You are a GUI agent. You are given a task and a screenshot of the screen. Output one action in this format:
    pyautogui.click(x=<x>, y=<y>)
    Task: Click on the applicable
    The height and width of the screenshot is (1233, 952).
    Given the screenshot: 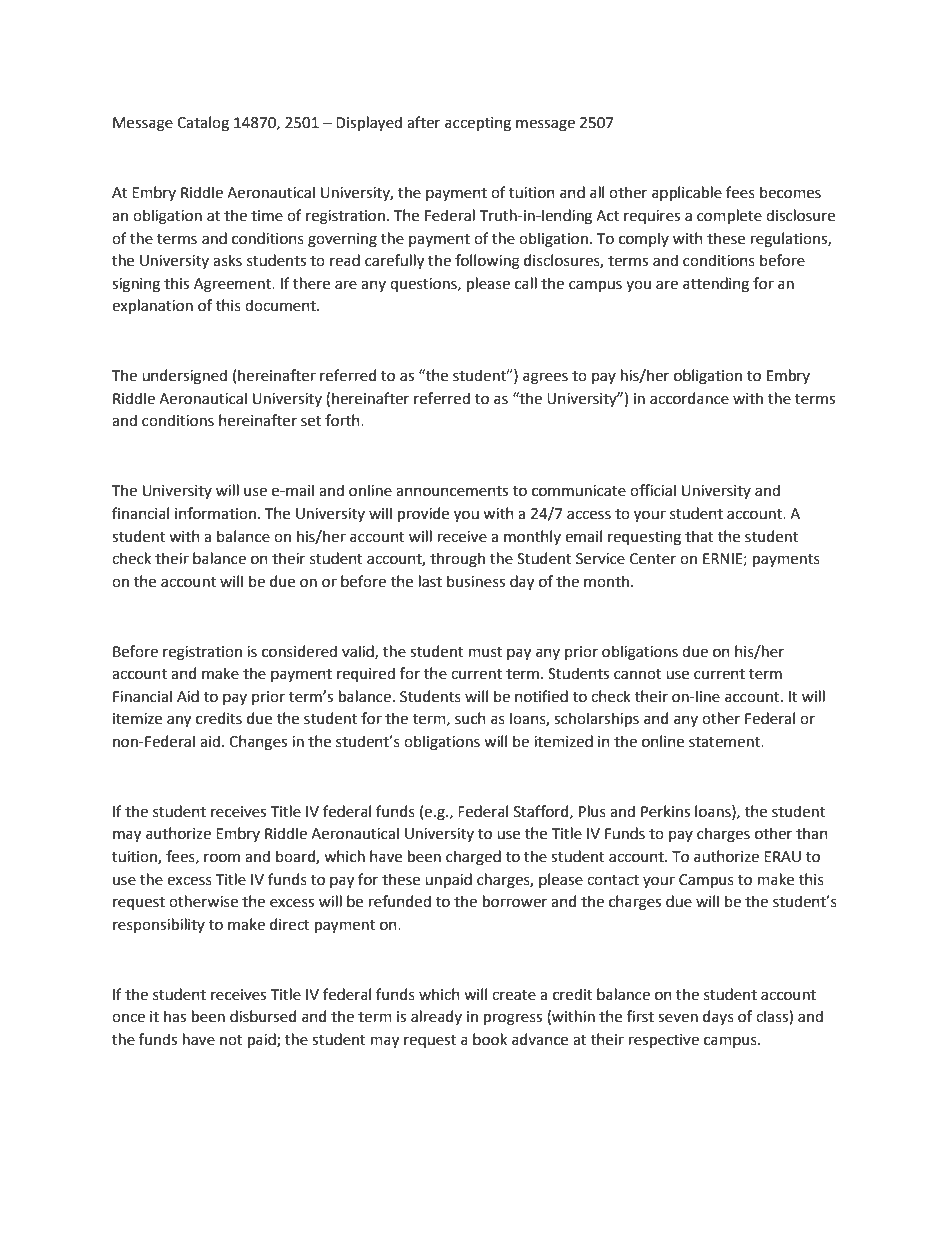 What is the action you would take?
    pyautogui.click(x=687, y=193)
